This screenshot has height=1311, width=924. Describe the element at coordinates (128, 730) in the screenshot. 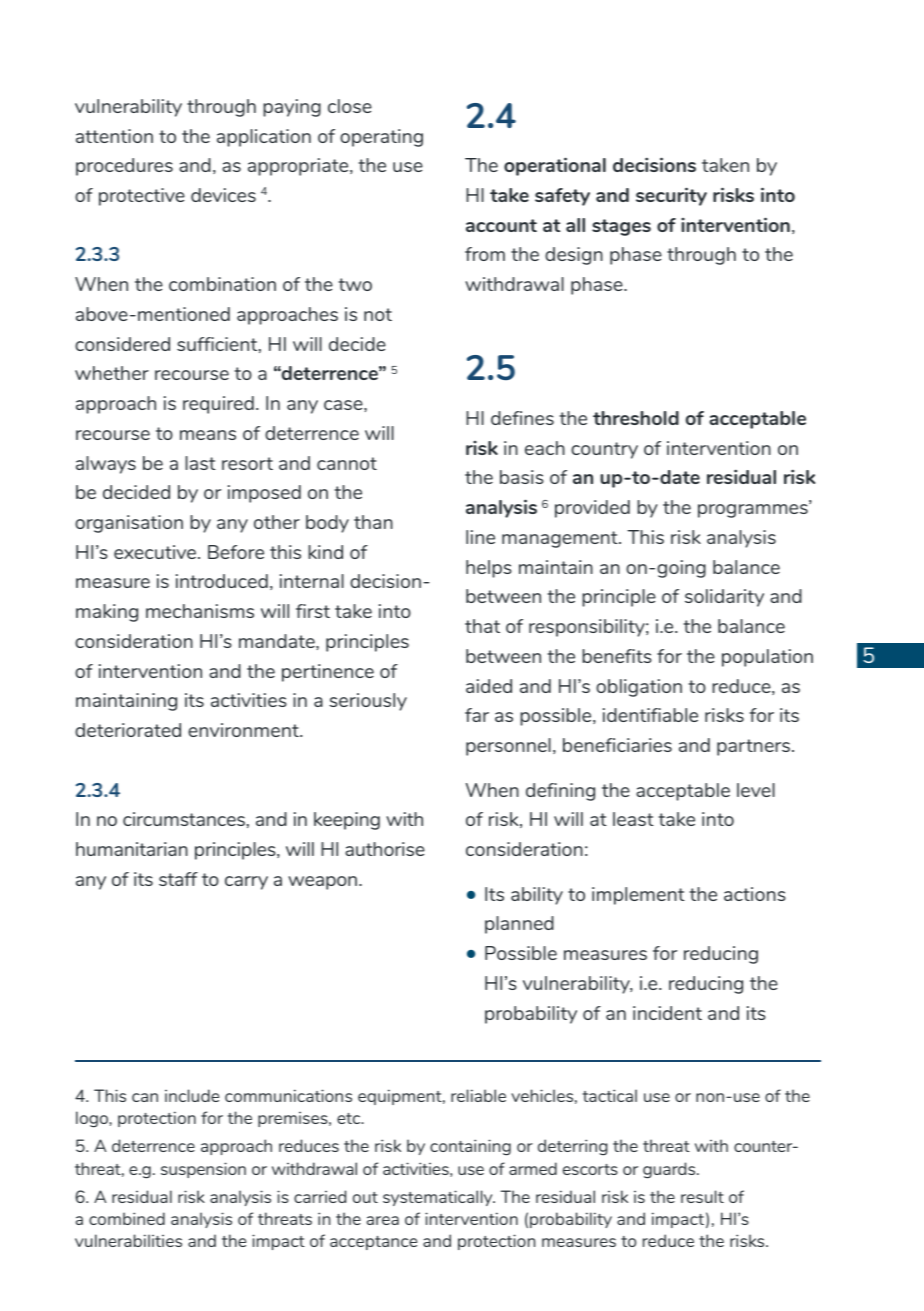

I see `deteriorated` at that location.
